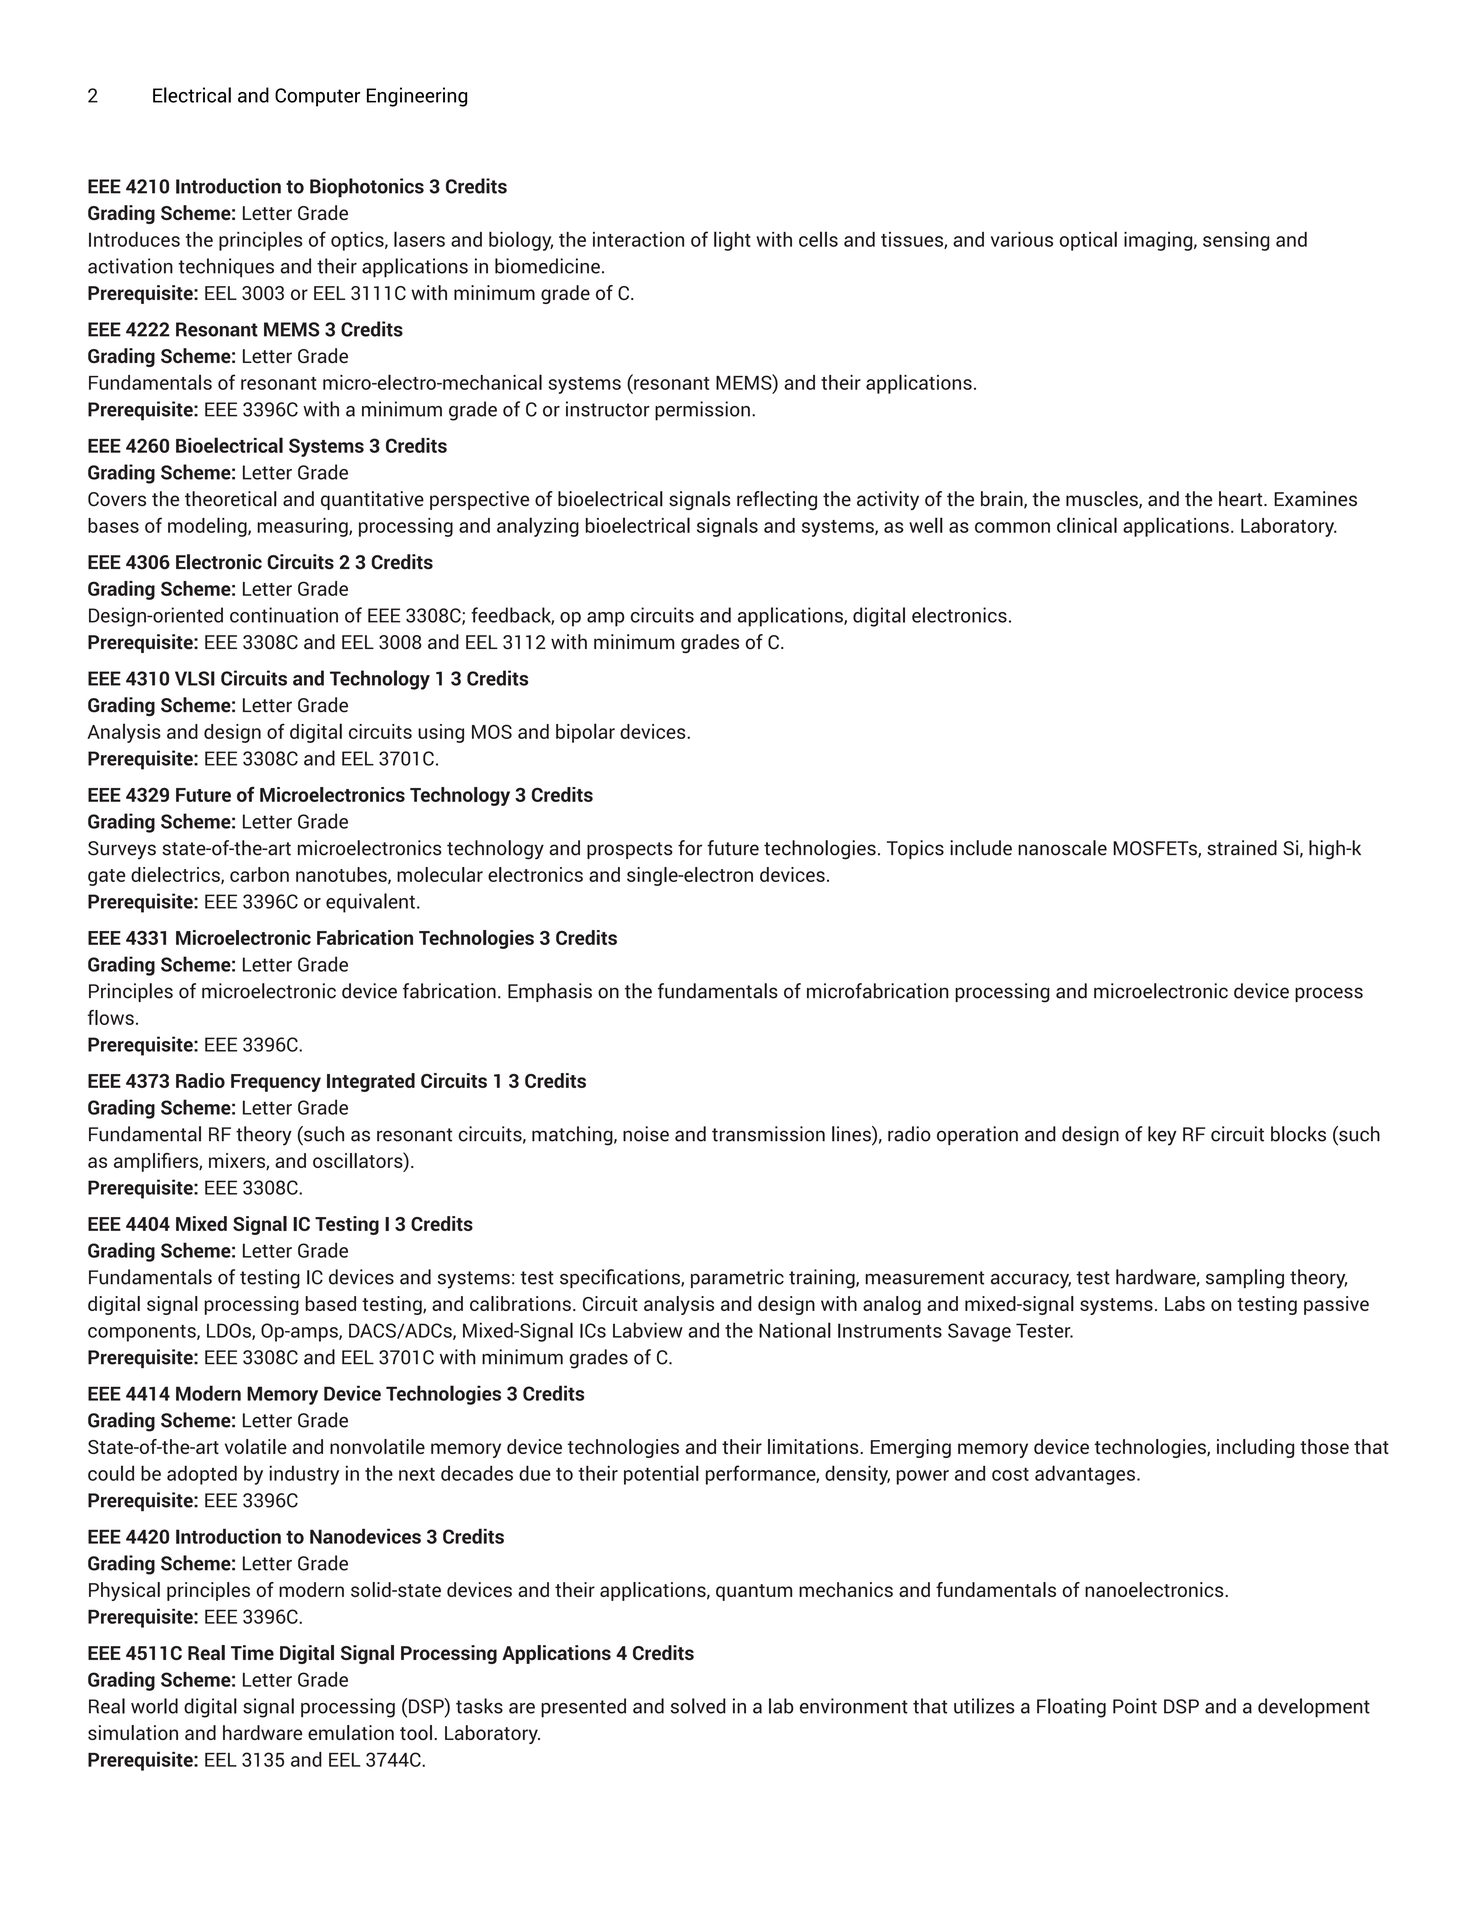 The height and width of the image is (1920, 1484). Describe the element at coordinates (630, 850) in the image. I see `prospects` at that location.
